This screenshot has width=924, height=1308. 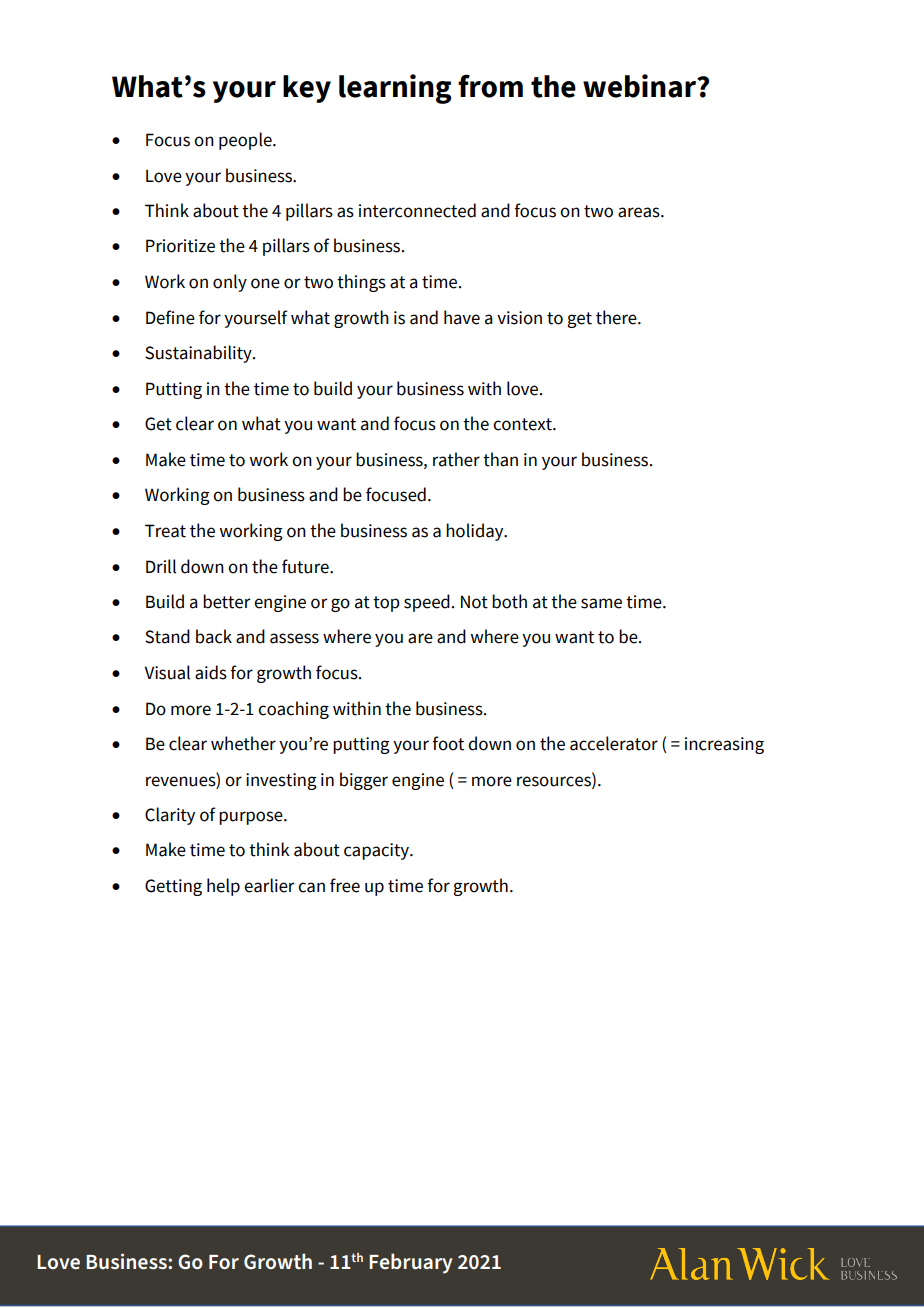 What do you see at coordinates (448, 743) in the screenshot?
I see `foot` at bounding box center [448, 743].
